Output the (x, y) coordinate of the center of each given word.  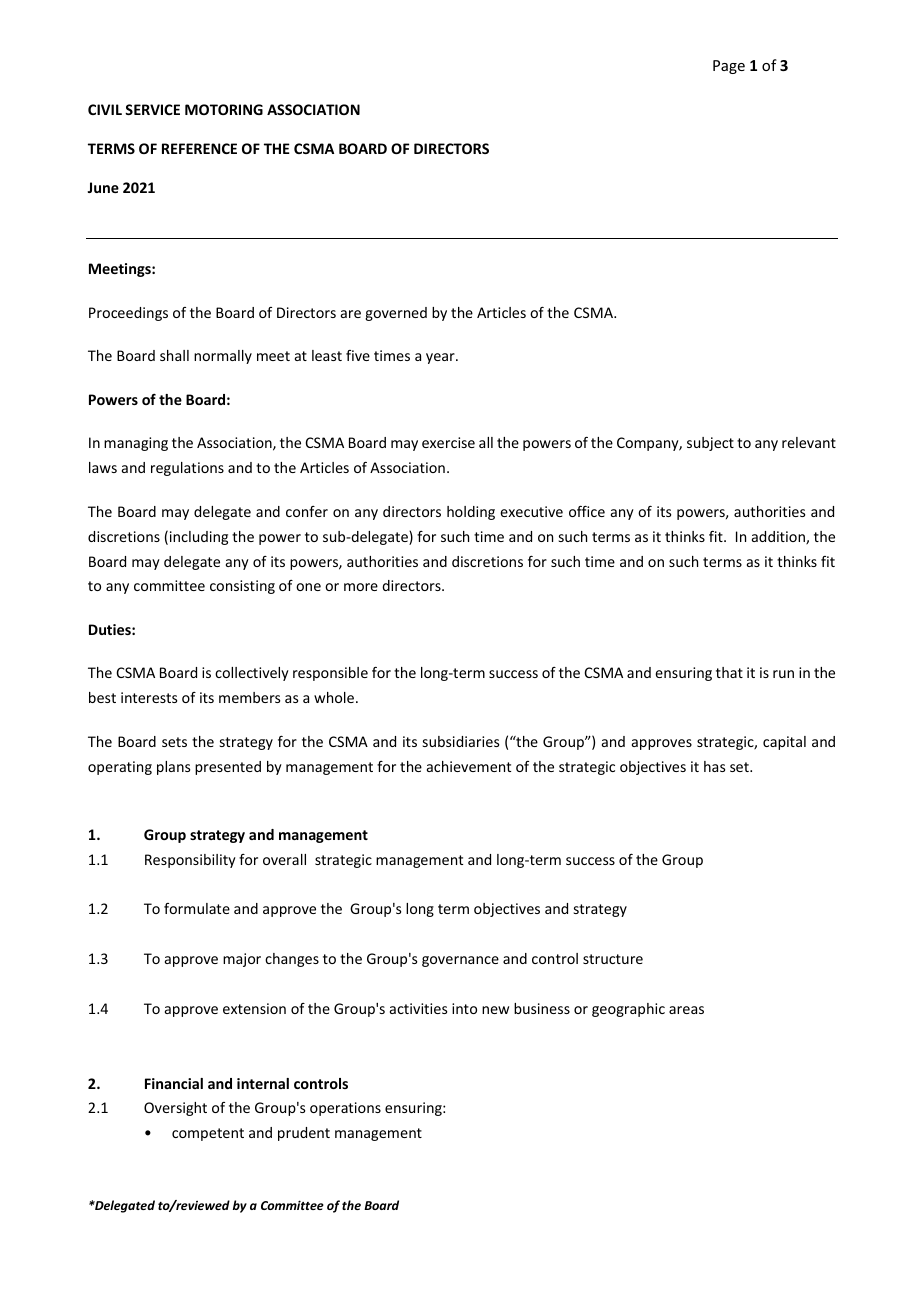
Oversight (175, 1109)
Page (729, 67)
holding (471, 513)
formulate (197, 908)
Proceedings (128, 314)
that (729, 672)
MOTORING (224, 109)
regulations (187, 469)
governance (460, 961)
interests (149, 697)
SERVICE (152, 109)
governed (396, 314)
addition (779, 538)
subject (710, 444)
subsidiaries (461, 741)
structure (613, 959)
